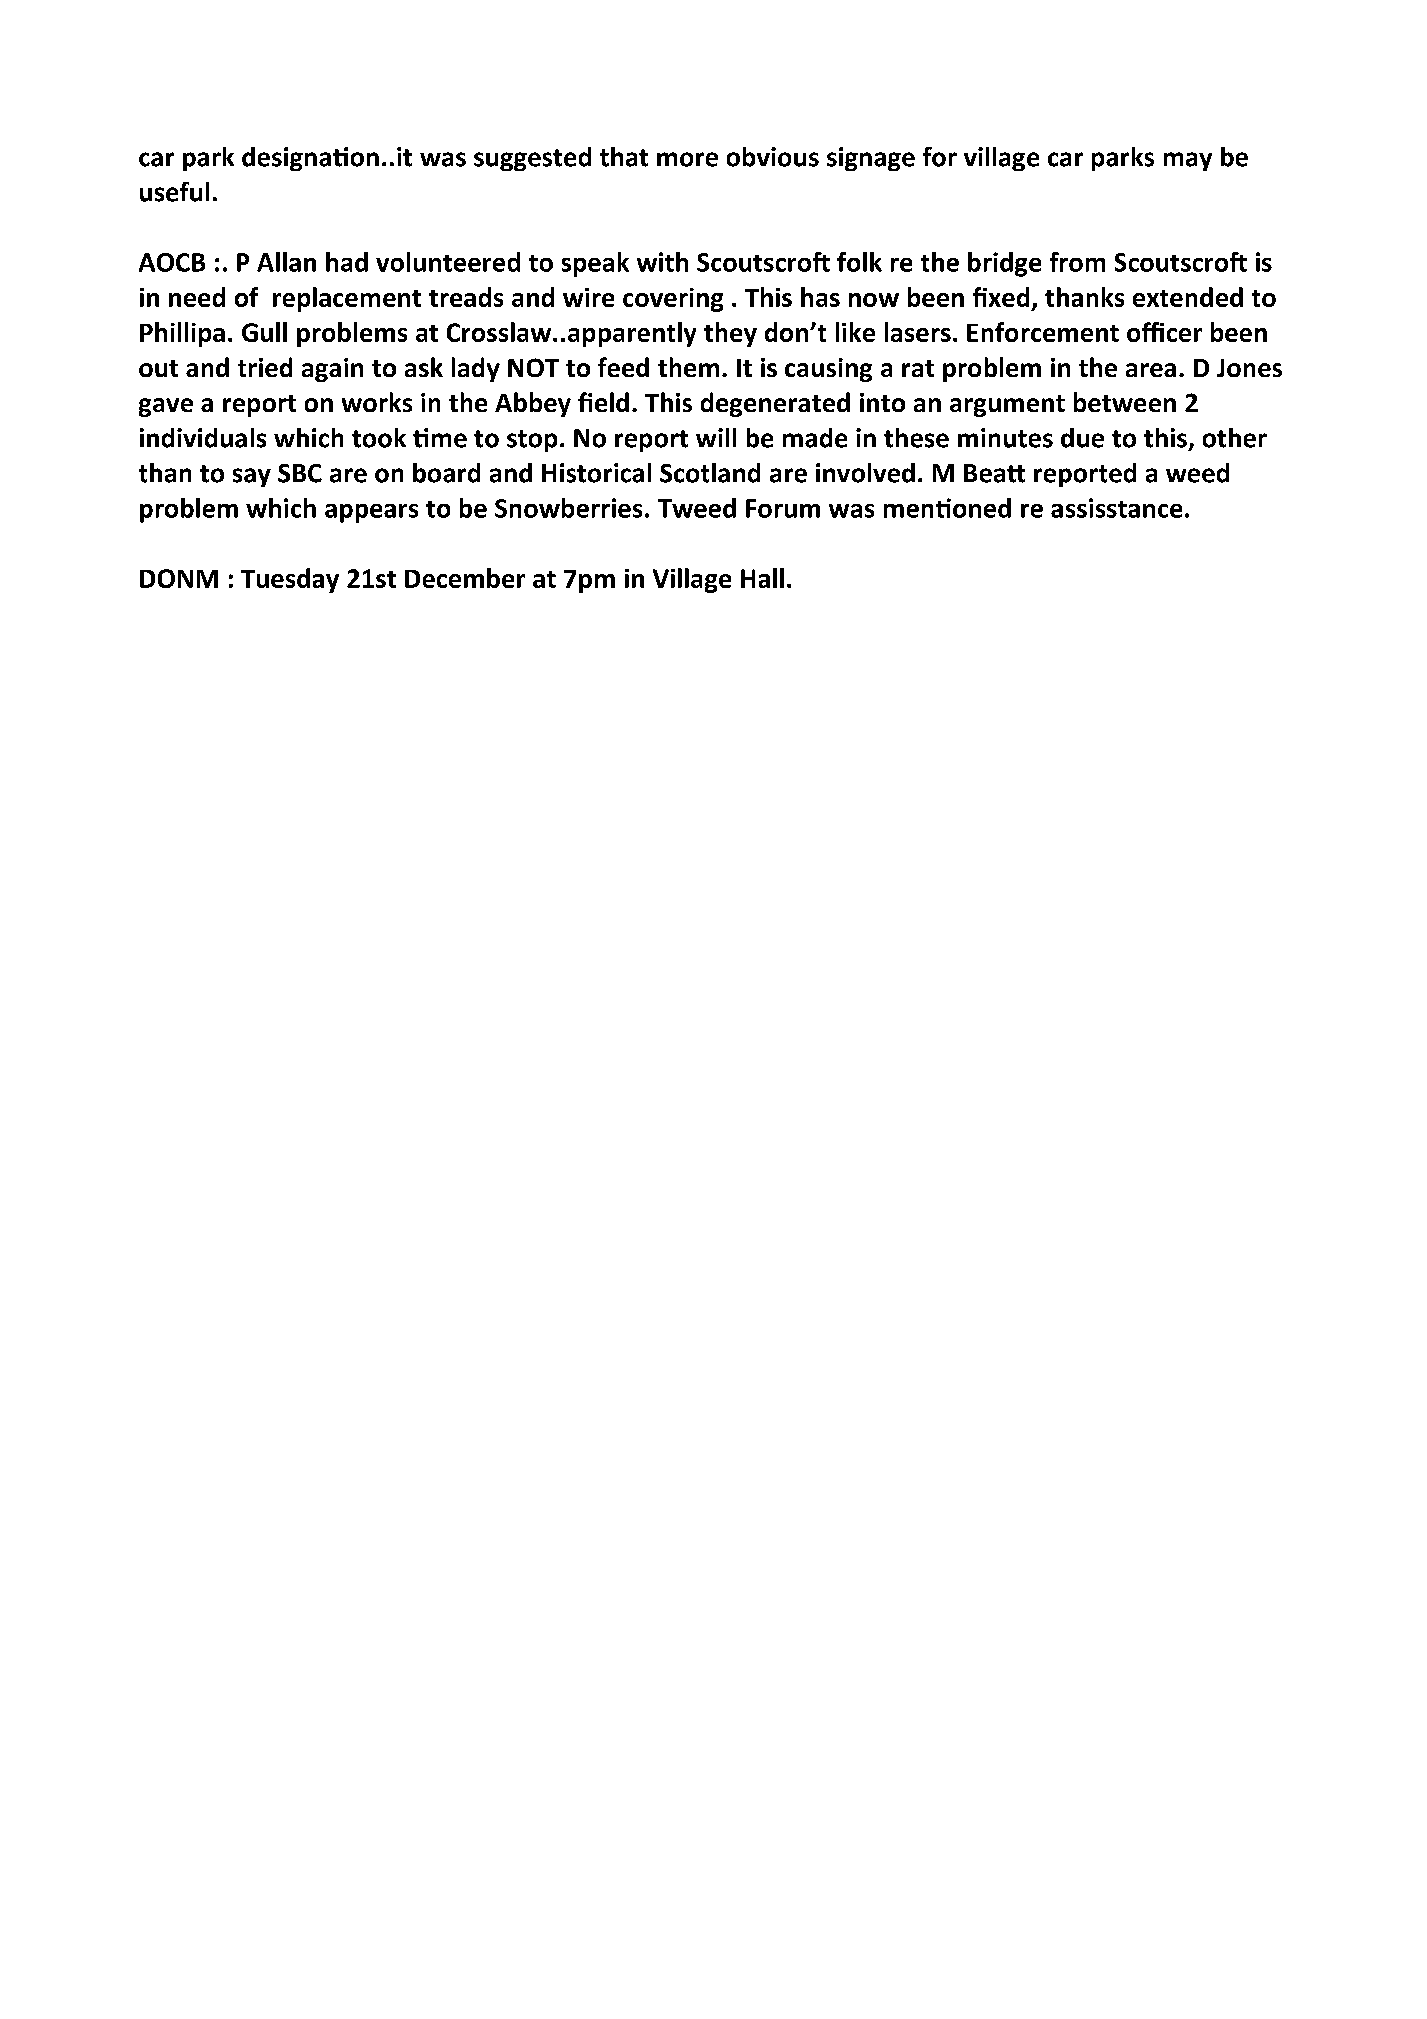 The width and height of the screenshot is (1427, 2019). What do you see at coordinates (1077, 262) in the screenshot?
I see `from` at bounding box center [1077, 262].
